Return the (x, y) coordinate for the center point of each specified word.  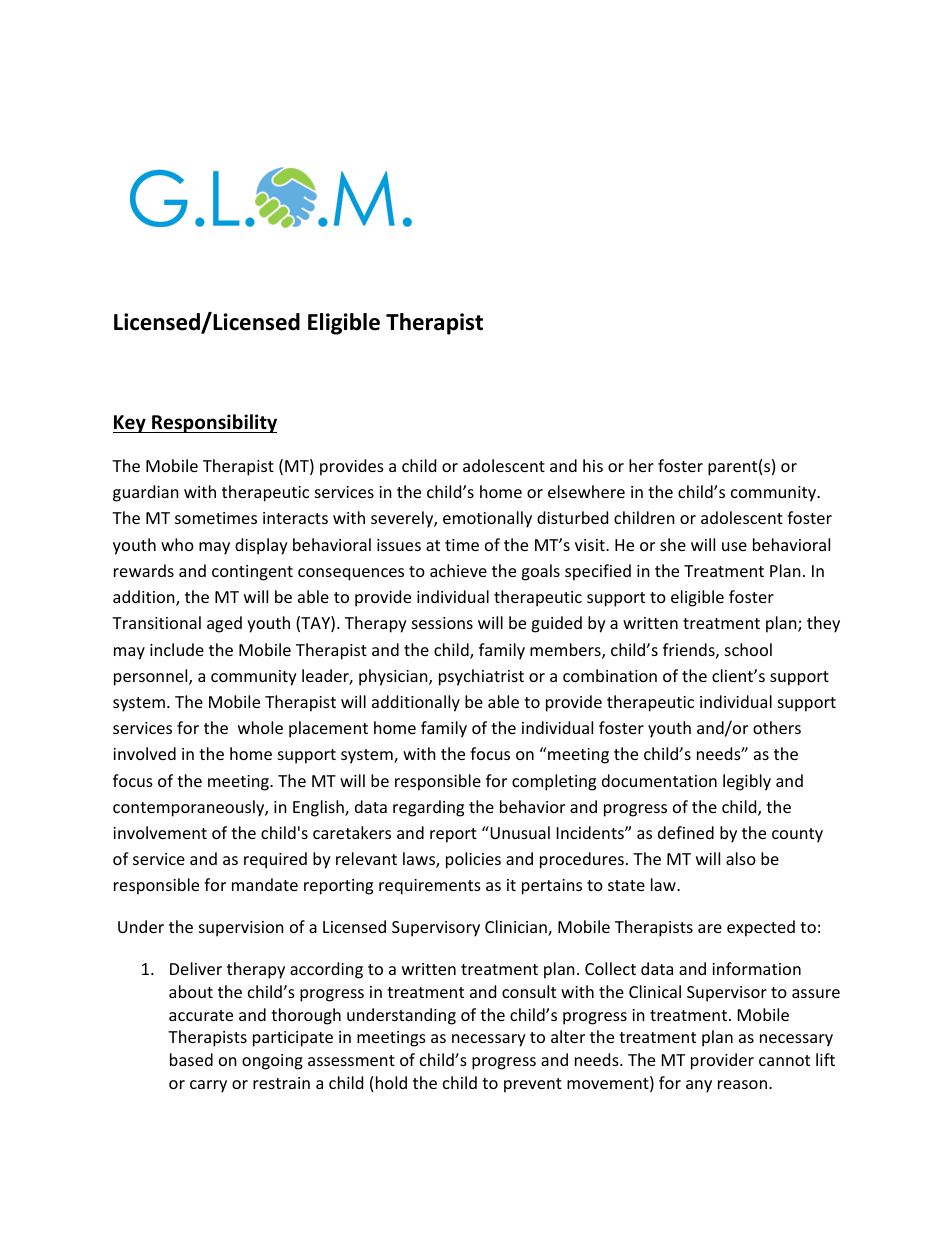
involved (144, 753)
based (191, 1059)
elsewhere (586, 491)
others (777, 727)
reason (742, 1084)
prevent (533, 1085)
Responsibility (213, 423)
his (593, 465)
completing (554, 782)
